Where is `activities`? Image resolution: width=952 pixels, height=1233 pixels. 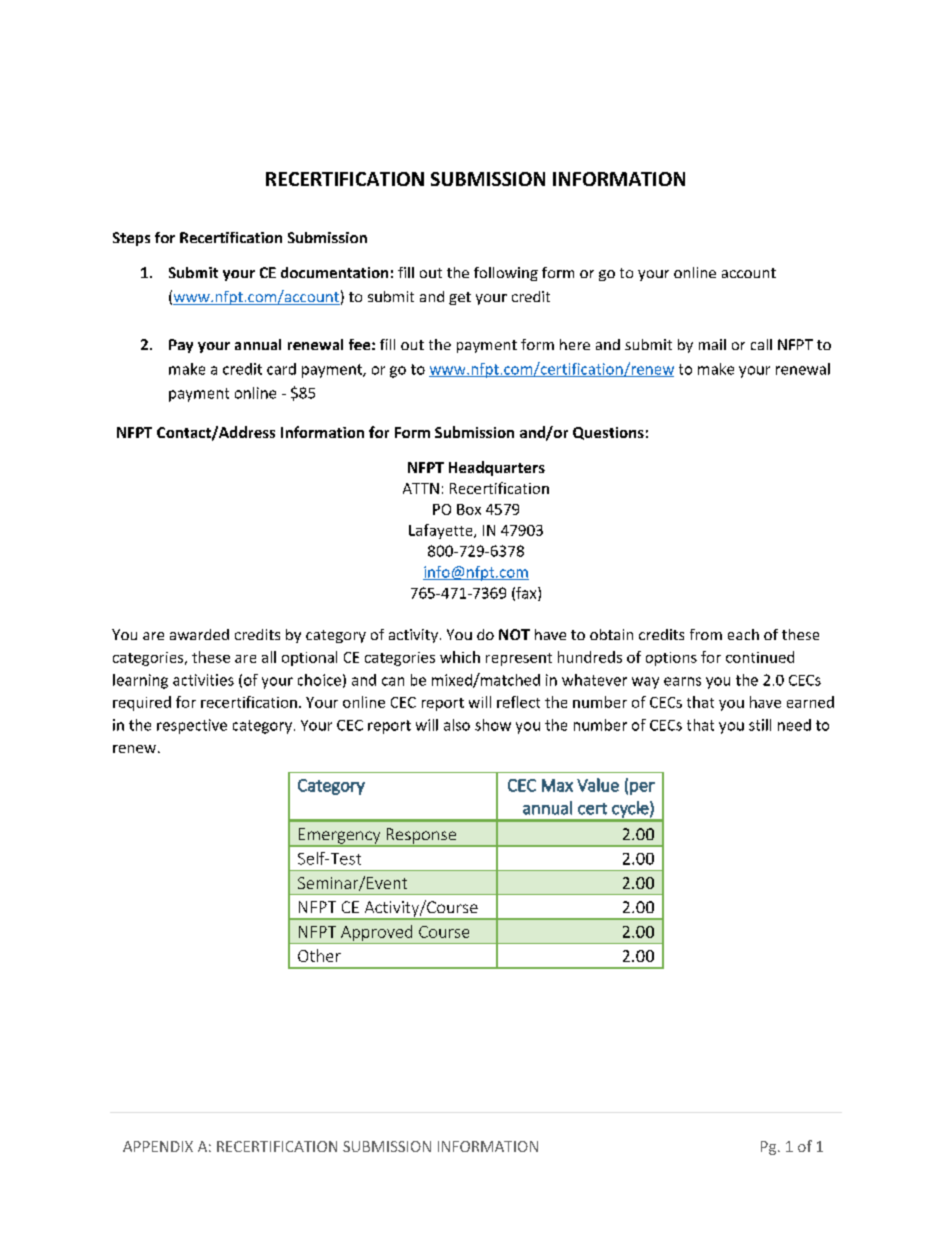 activities is located at coordinates (203, 680).
